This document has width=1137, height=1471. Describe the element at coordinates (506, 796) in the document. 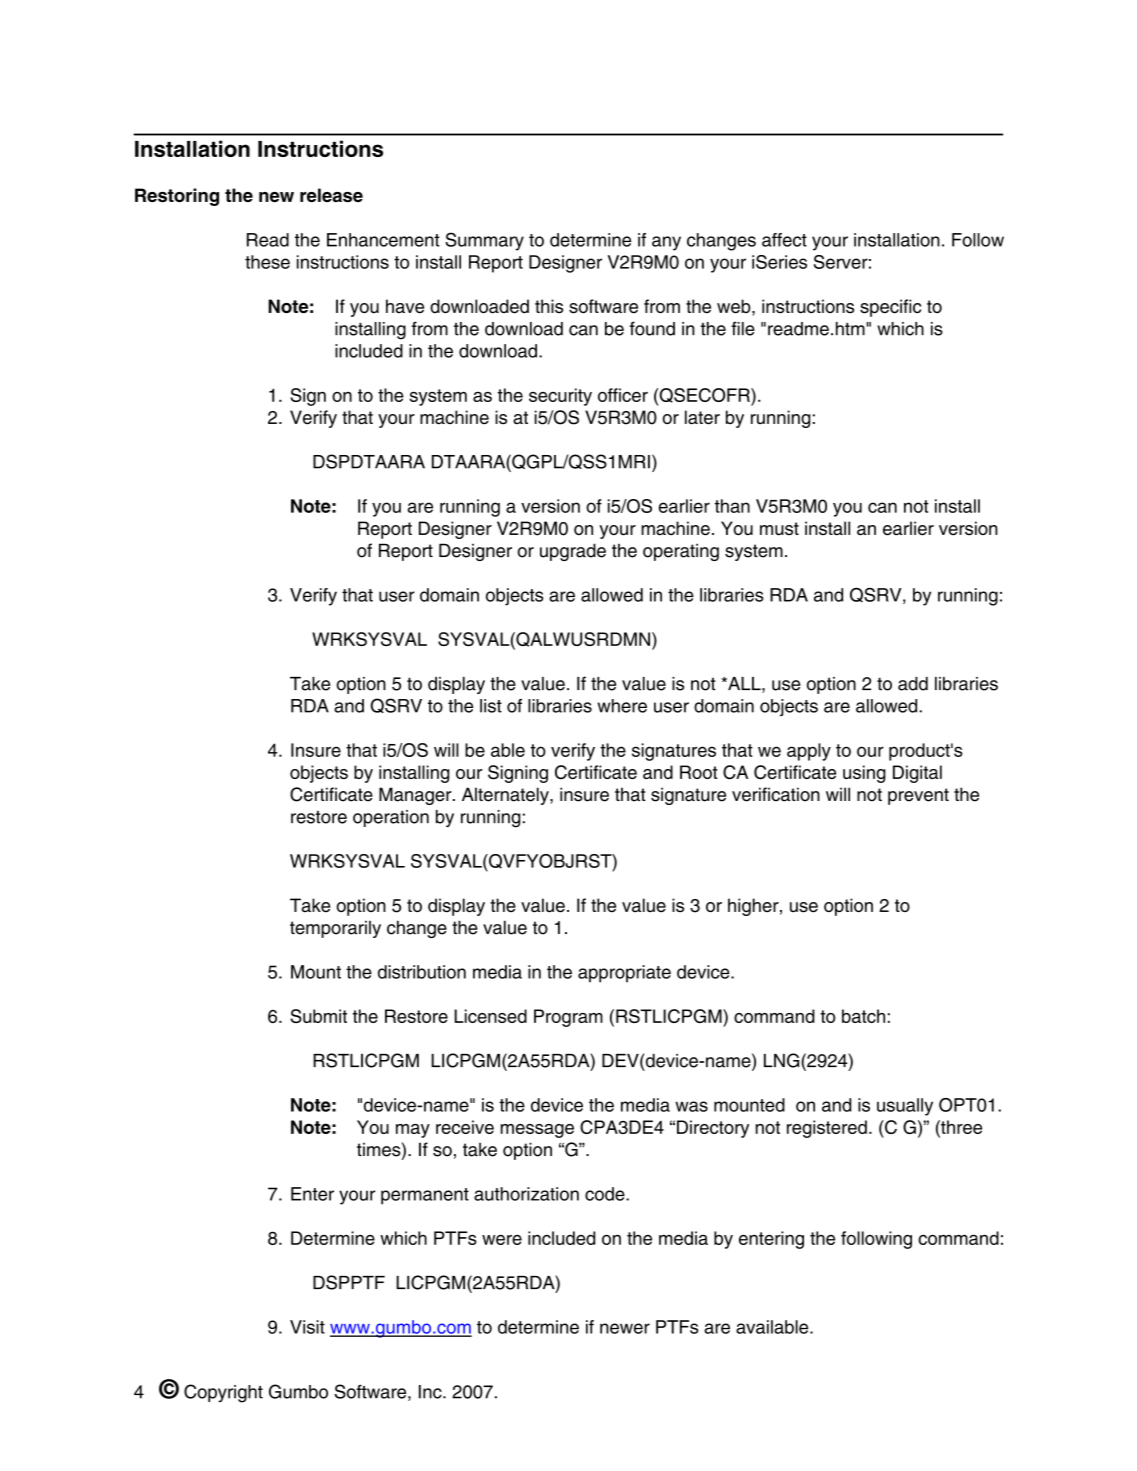

I see `Alternately` at that location.
